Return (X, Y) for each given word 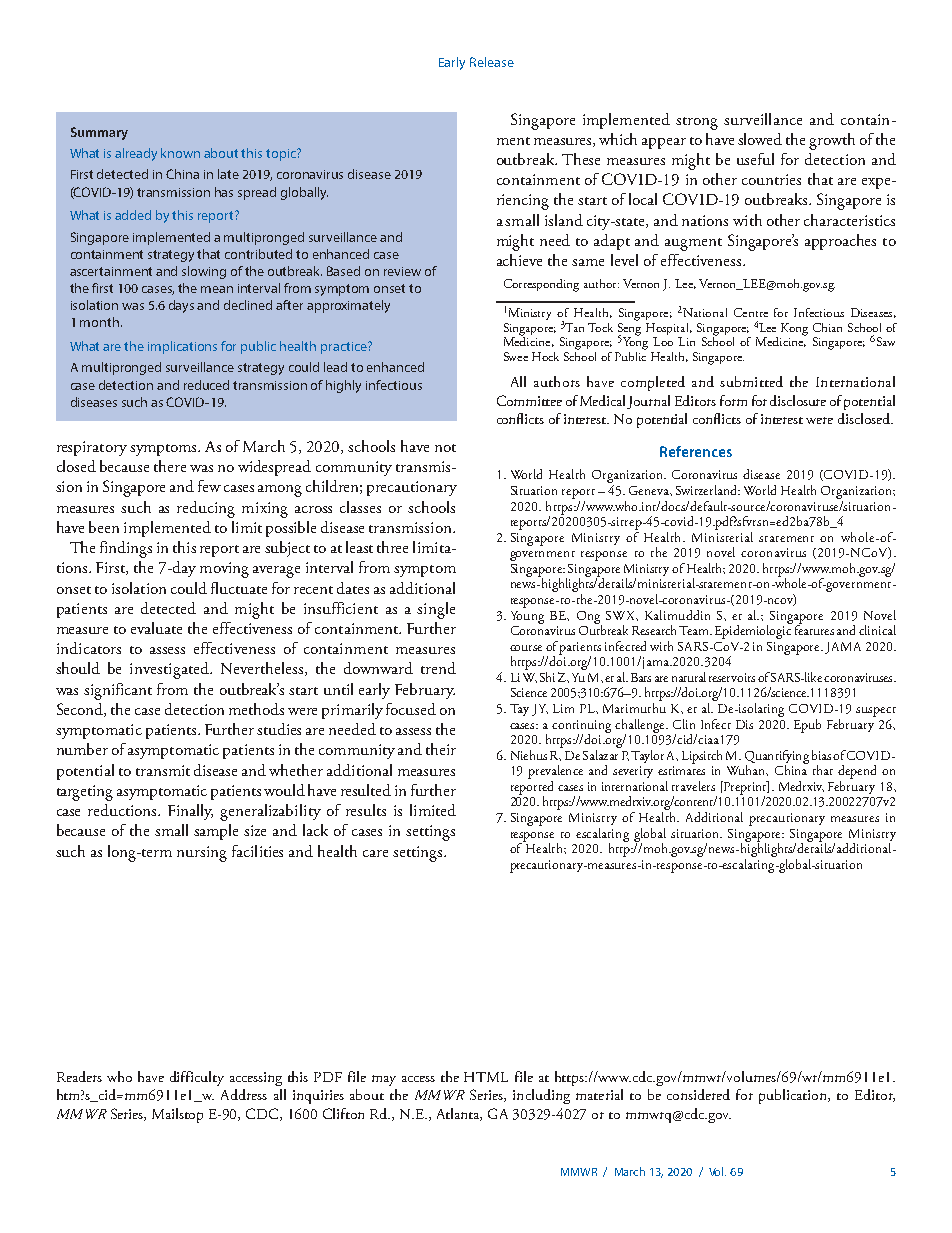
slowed (760, 139)
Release (492, 62)
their (441, 749)
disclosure (798, 400)
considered (698, 1094)
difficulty (197, 1078)
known (180, 153)
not (445, 448)
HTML (486, 1077)
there (170, 466)
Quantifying (777, 758)
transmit (163, 770)
